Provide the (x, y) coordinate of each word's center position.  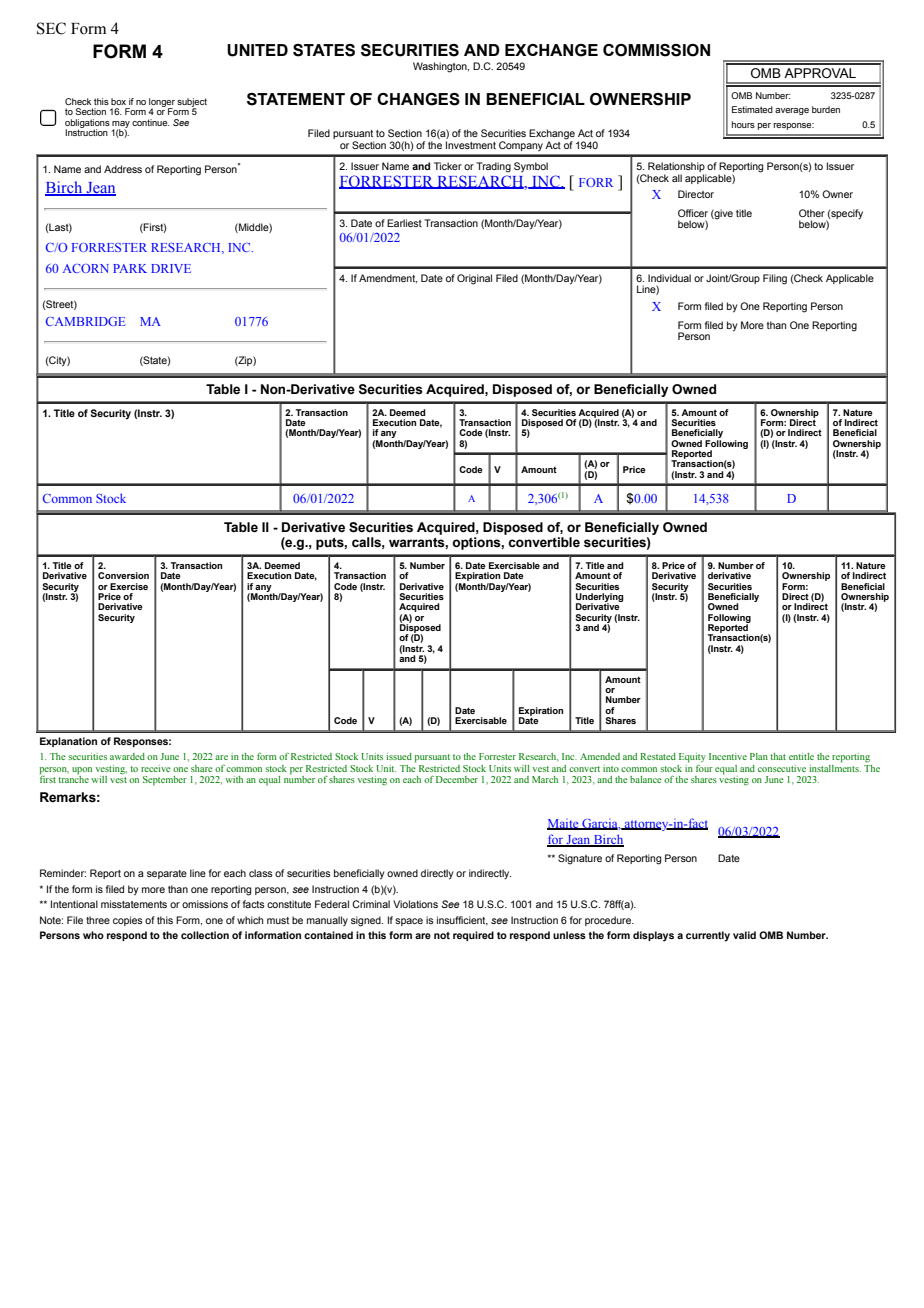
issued (399, 756)
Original (474, 279)
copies (128, 921)
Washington (441, 67)
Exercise (129, 586)
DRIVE (171, 268)
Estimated (752, 109)
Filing (775, 279)
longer (162, 103)
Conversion (123, 575)
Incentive (728, 756)
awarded (127, 756)
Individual (669, 278)
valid (744, 935)
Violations (415, 904)
